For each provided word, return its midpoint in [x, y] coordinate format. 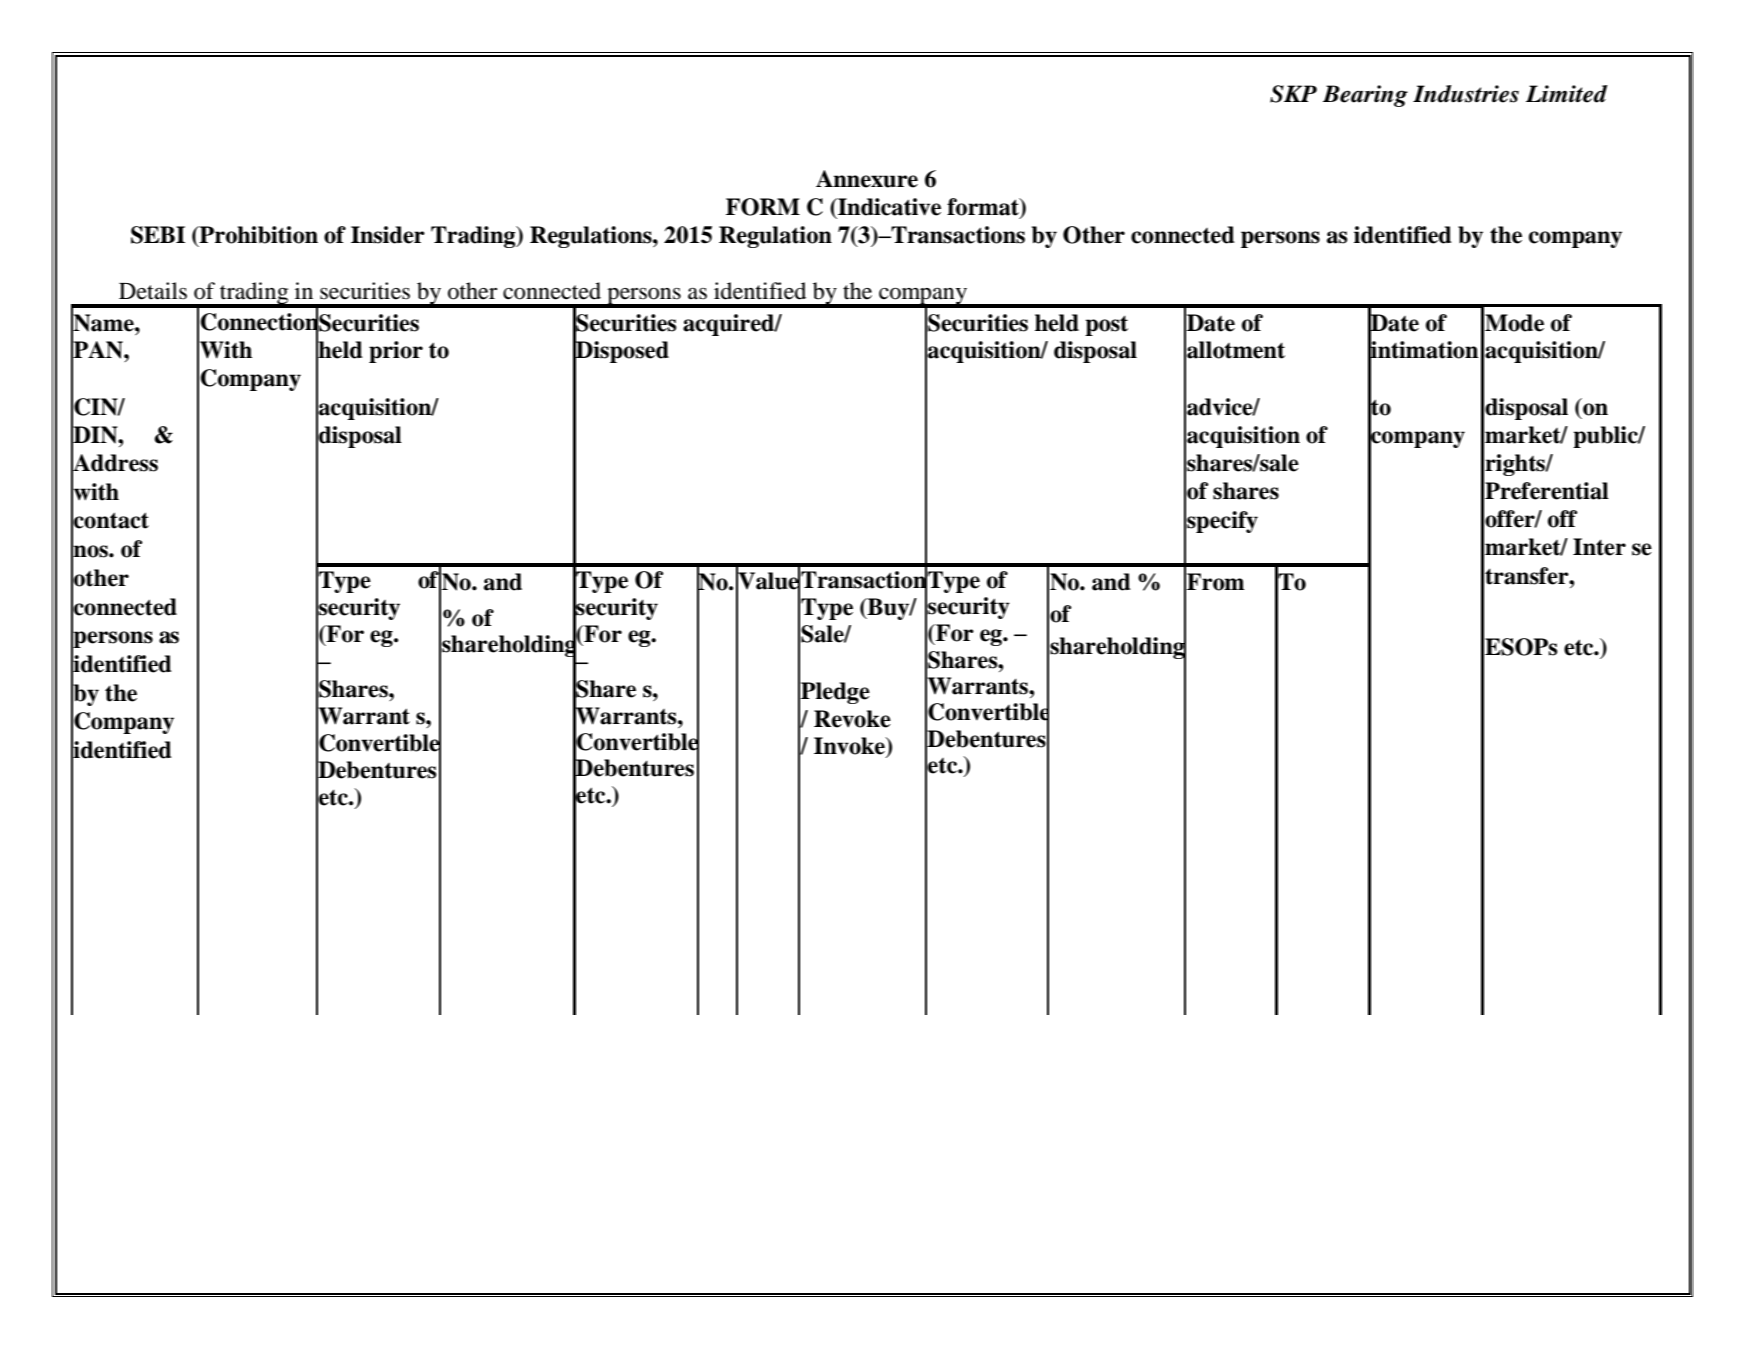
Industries [1466, 94]
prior [396, 352]
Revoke [852, 719]
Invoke [850, 747]
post [1106, 326]
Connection [259, 322]
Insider [388, 235]
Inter [1599, 547]
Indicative [888, 207]
